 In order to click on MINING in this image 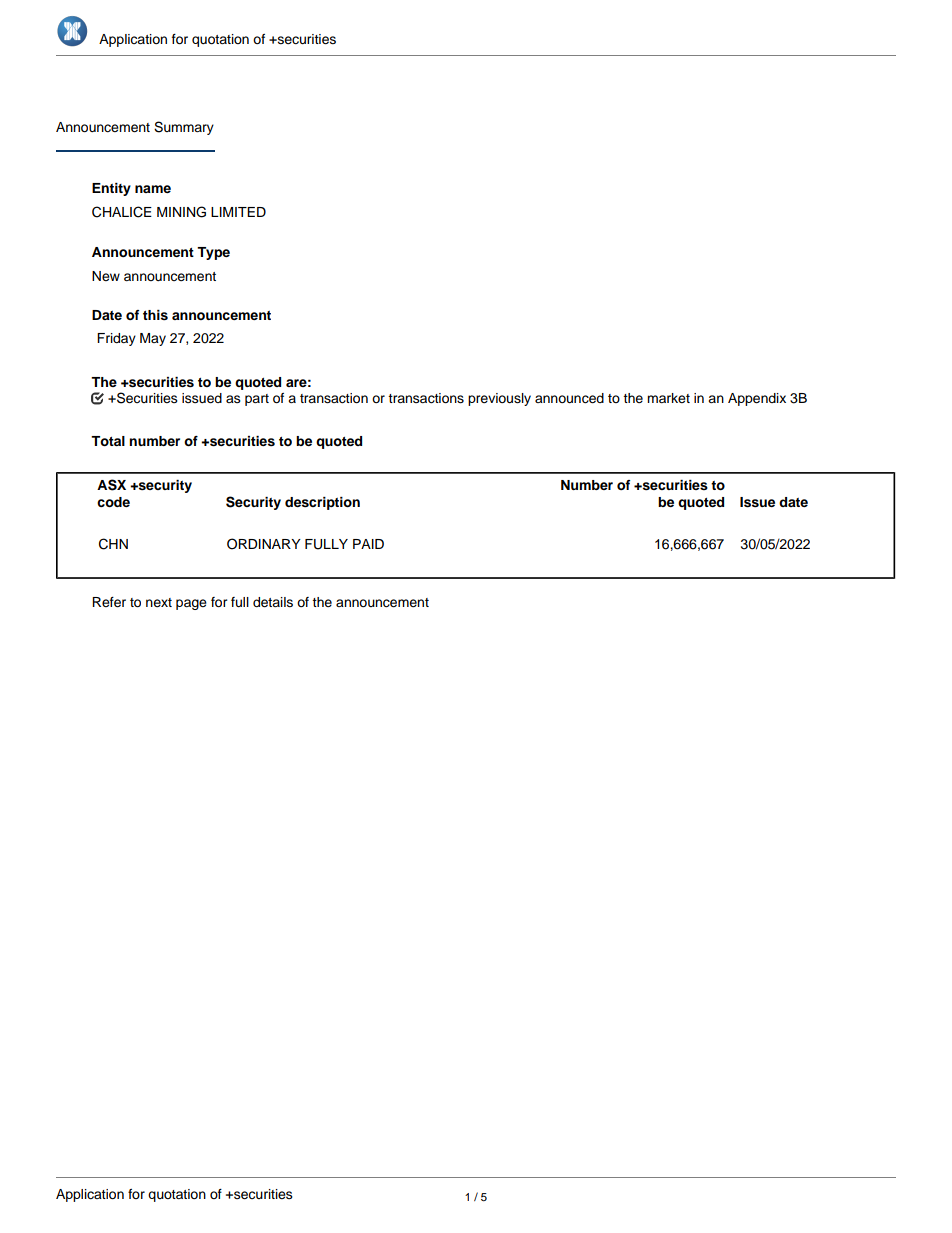, I will do `click(181, 212)`.
